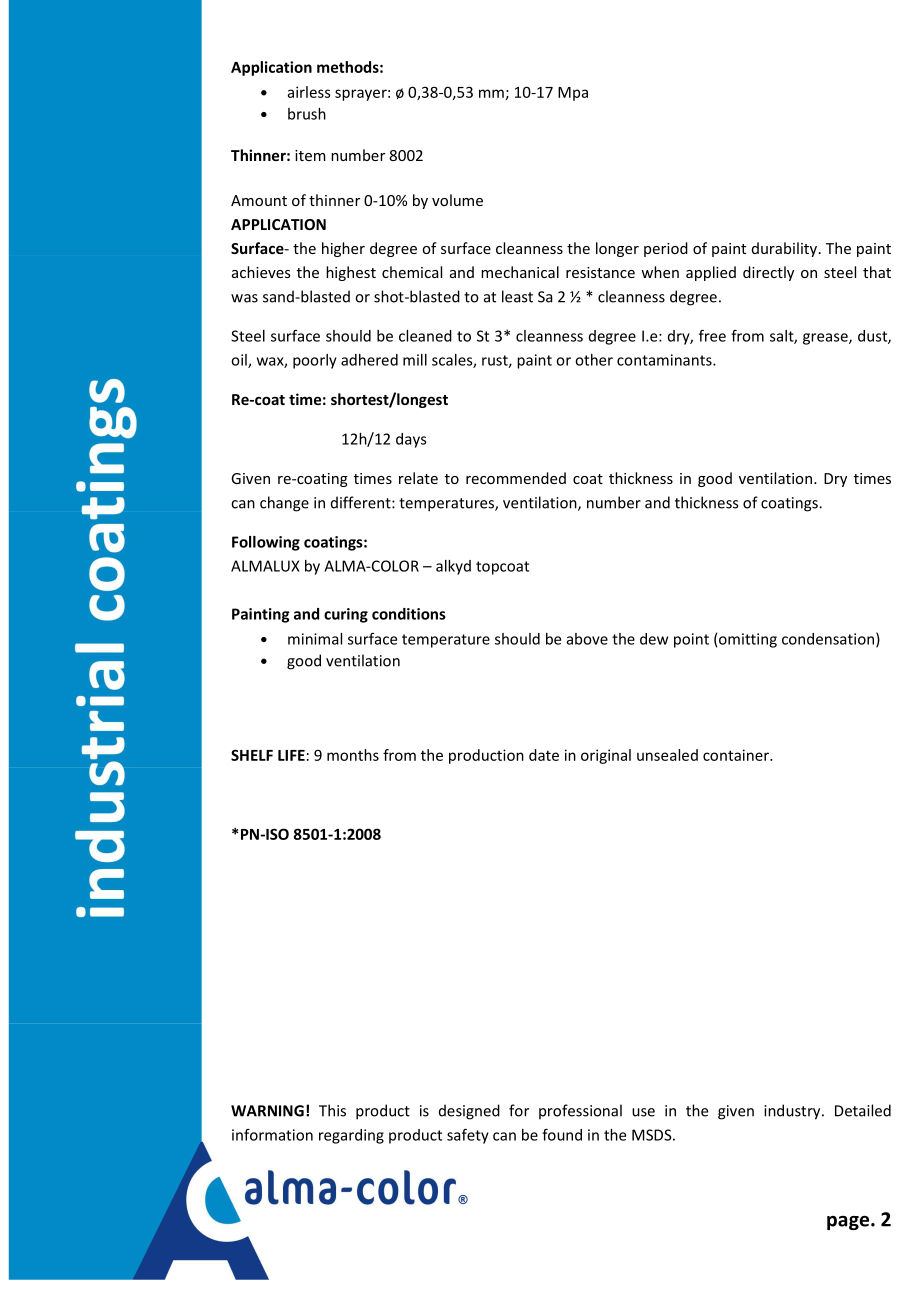 This image has width=924, height=1308. Describe the element at coordinates (786, 249) in the image. I see `durability` at that location.
